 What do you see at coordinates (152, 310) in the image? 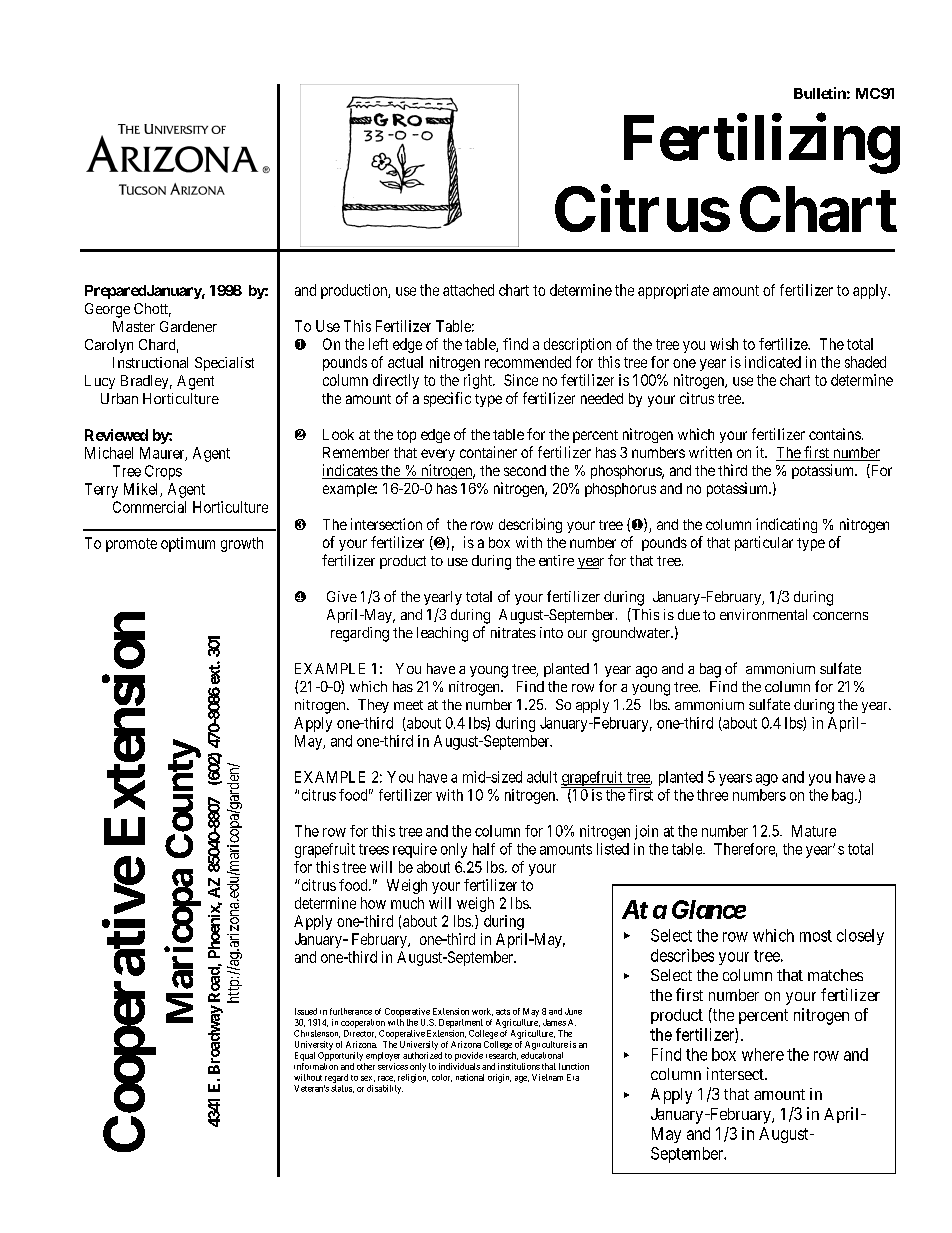
I see `Chott` at bounding box center [152, 310].
